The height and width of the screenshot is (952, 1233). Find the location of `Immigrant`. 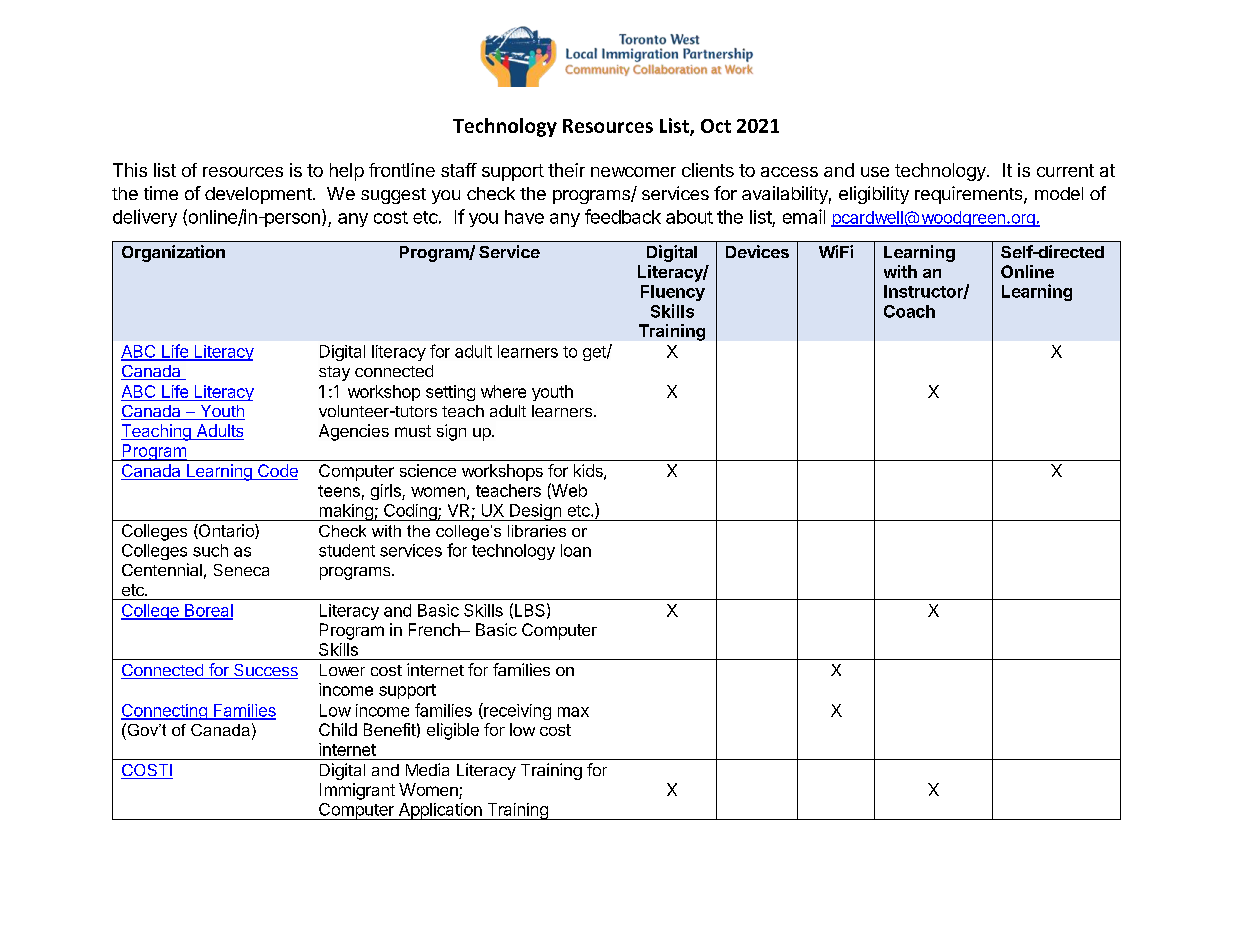

Immigrant is located at coordinates (357, 791).
